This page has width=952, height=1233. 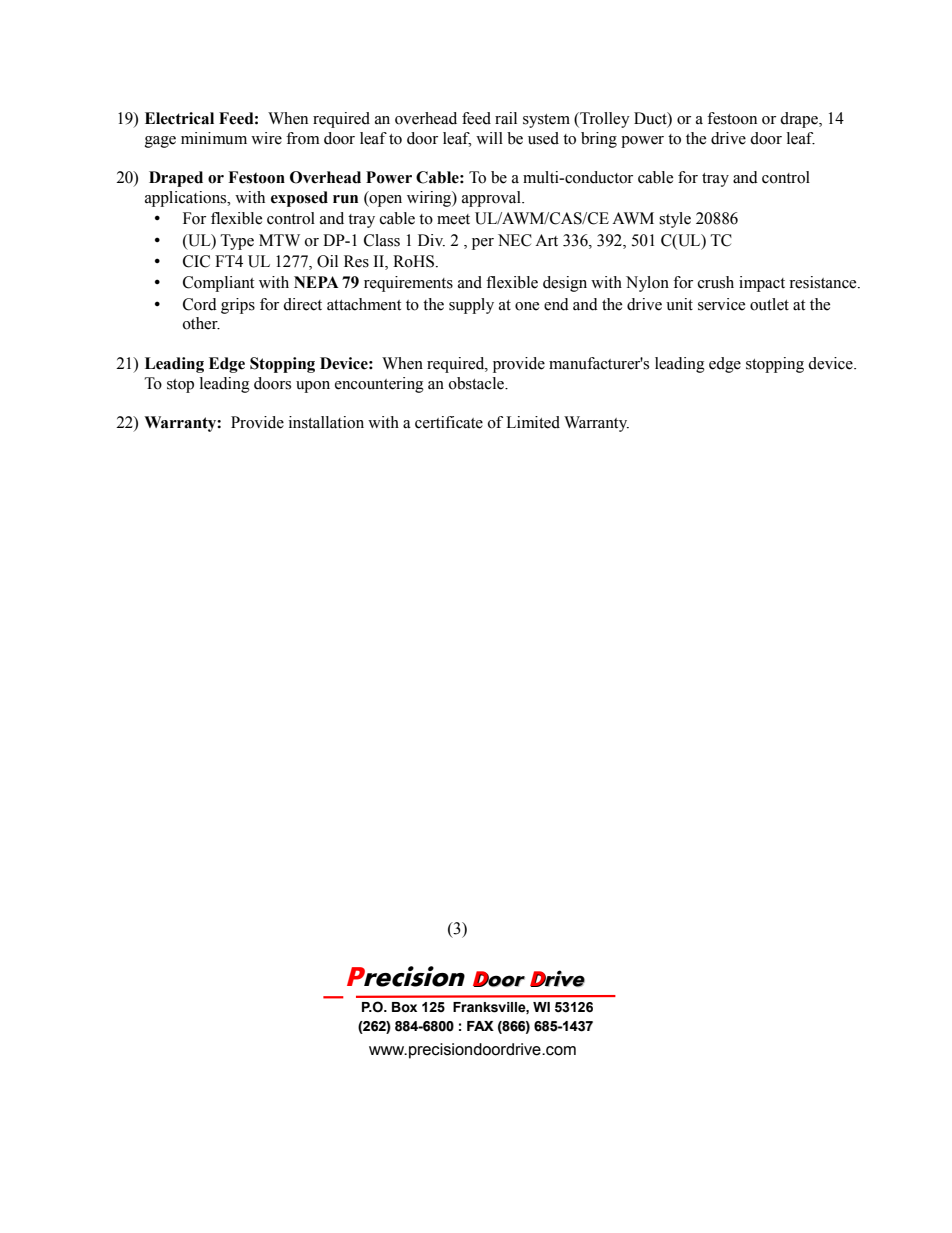 I want to click on will, so click(x=489, y=138).
